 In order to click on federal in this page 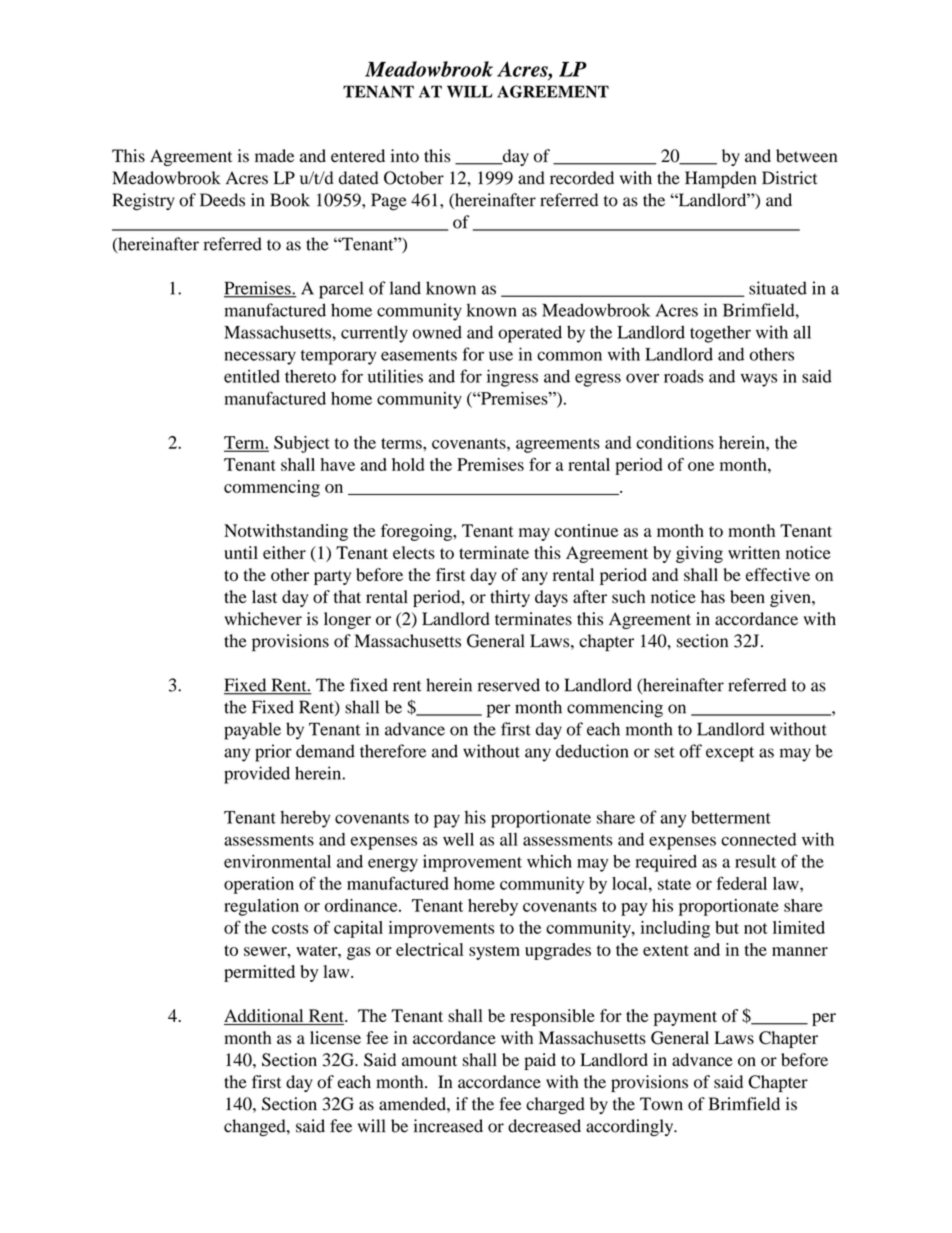, I will do `click(741, 883)`.
